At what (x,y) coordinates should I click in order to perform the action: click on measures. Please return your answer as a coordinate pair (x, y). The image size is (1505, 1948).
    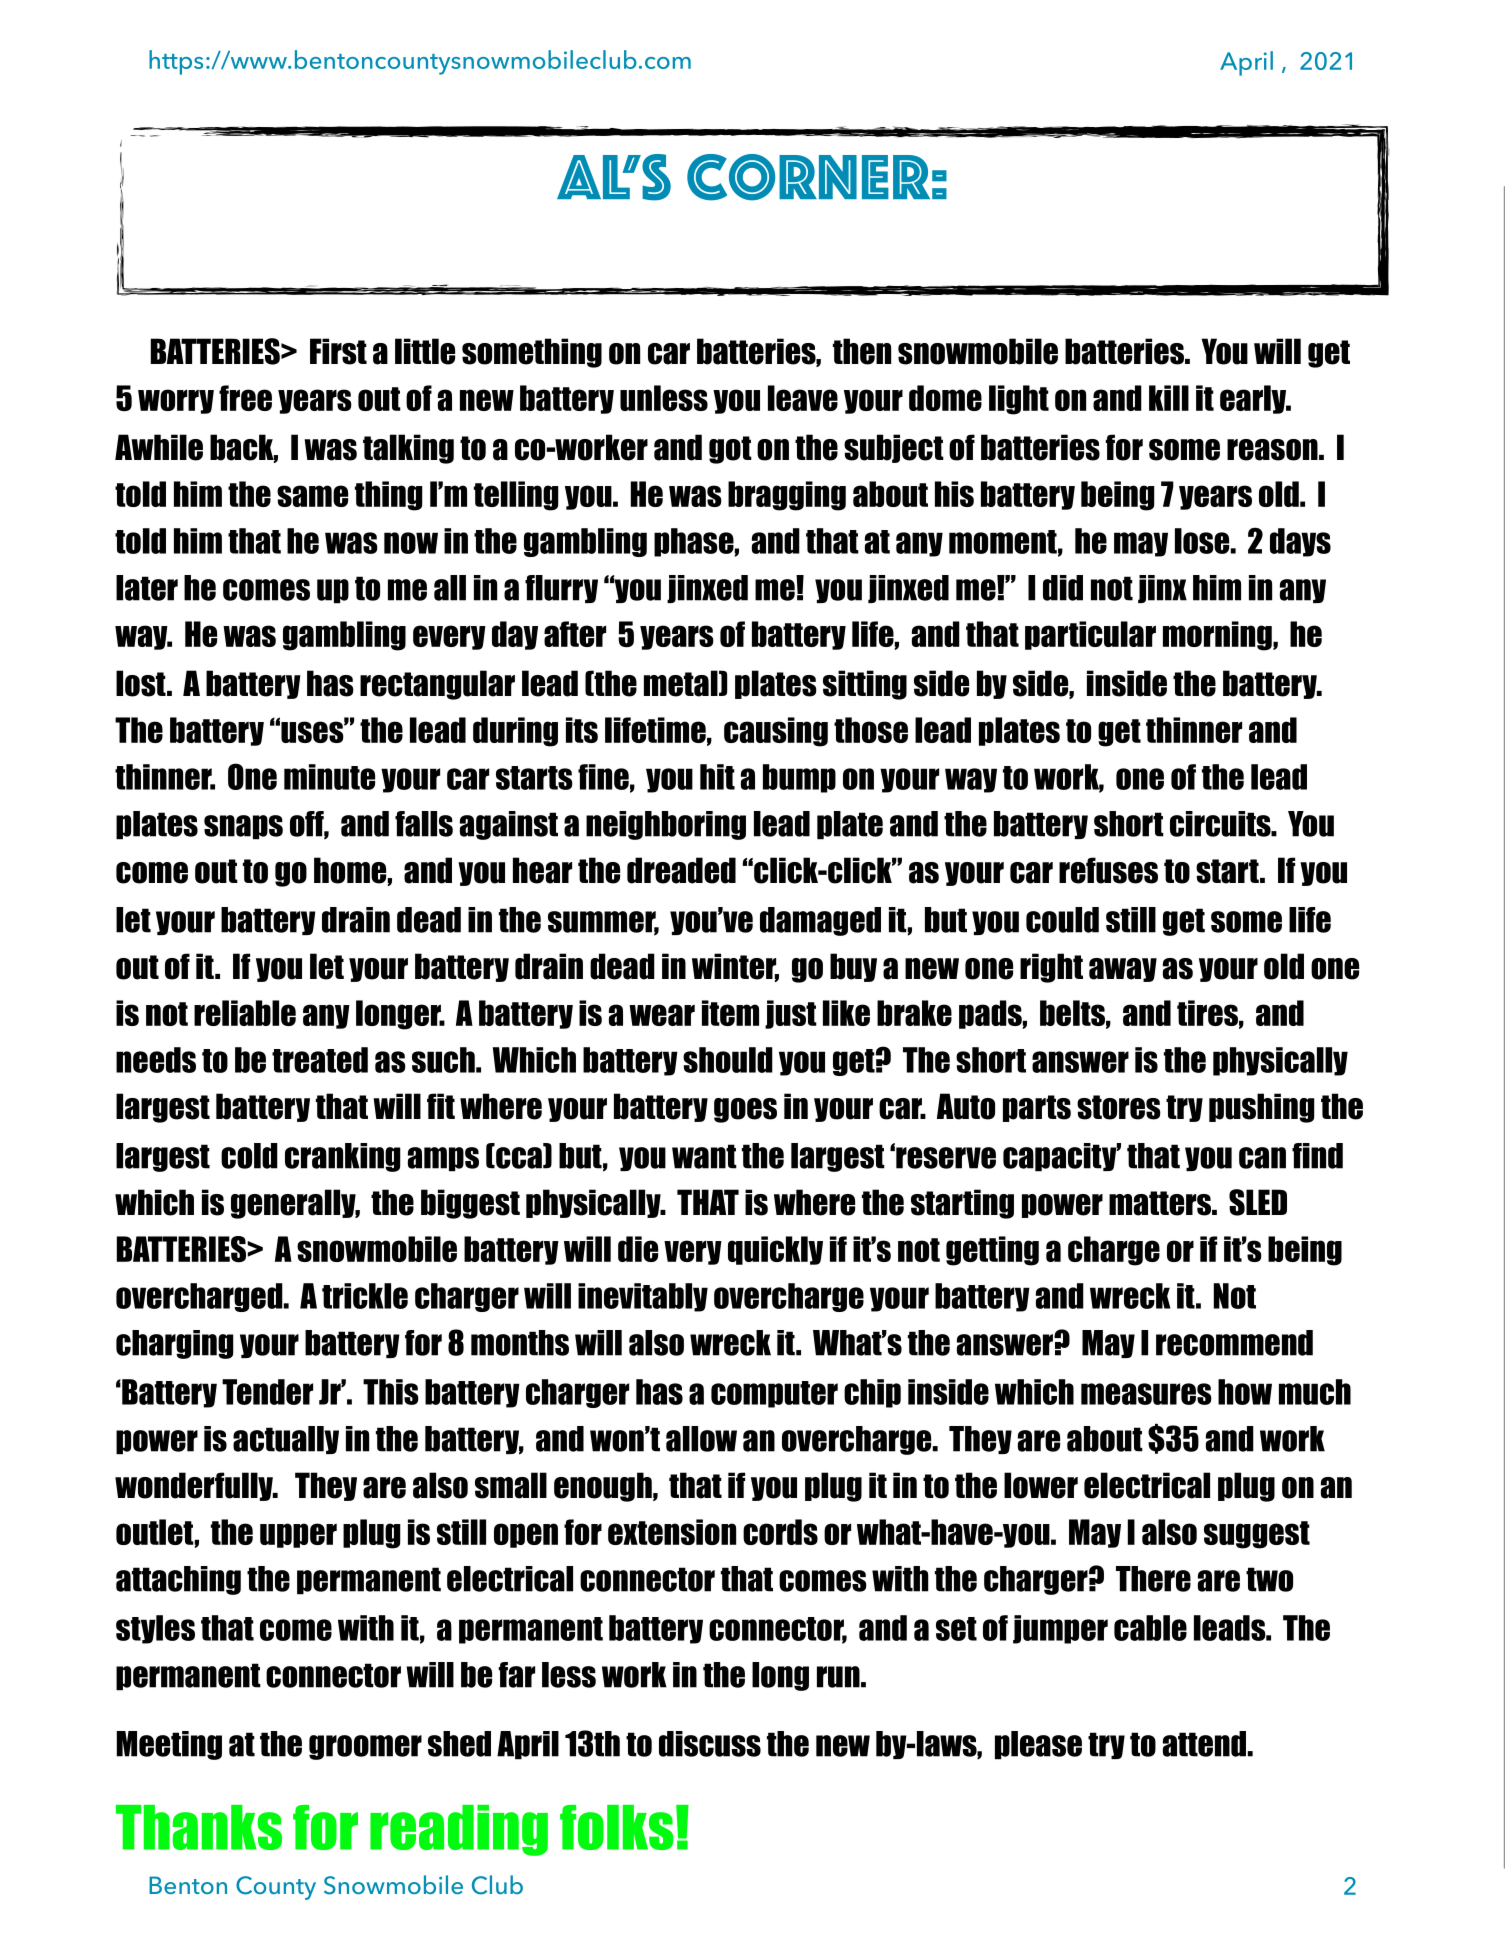
    Looking at the image, I should click on (1146, 1394).
